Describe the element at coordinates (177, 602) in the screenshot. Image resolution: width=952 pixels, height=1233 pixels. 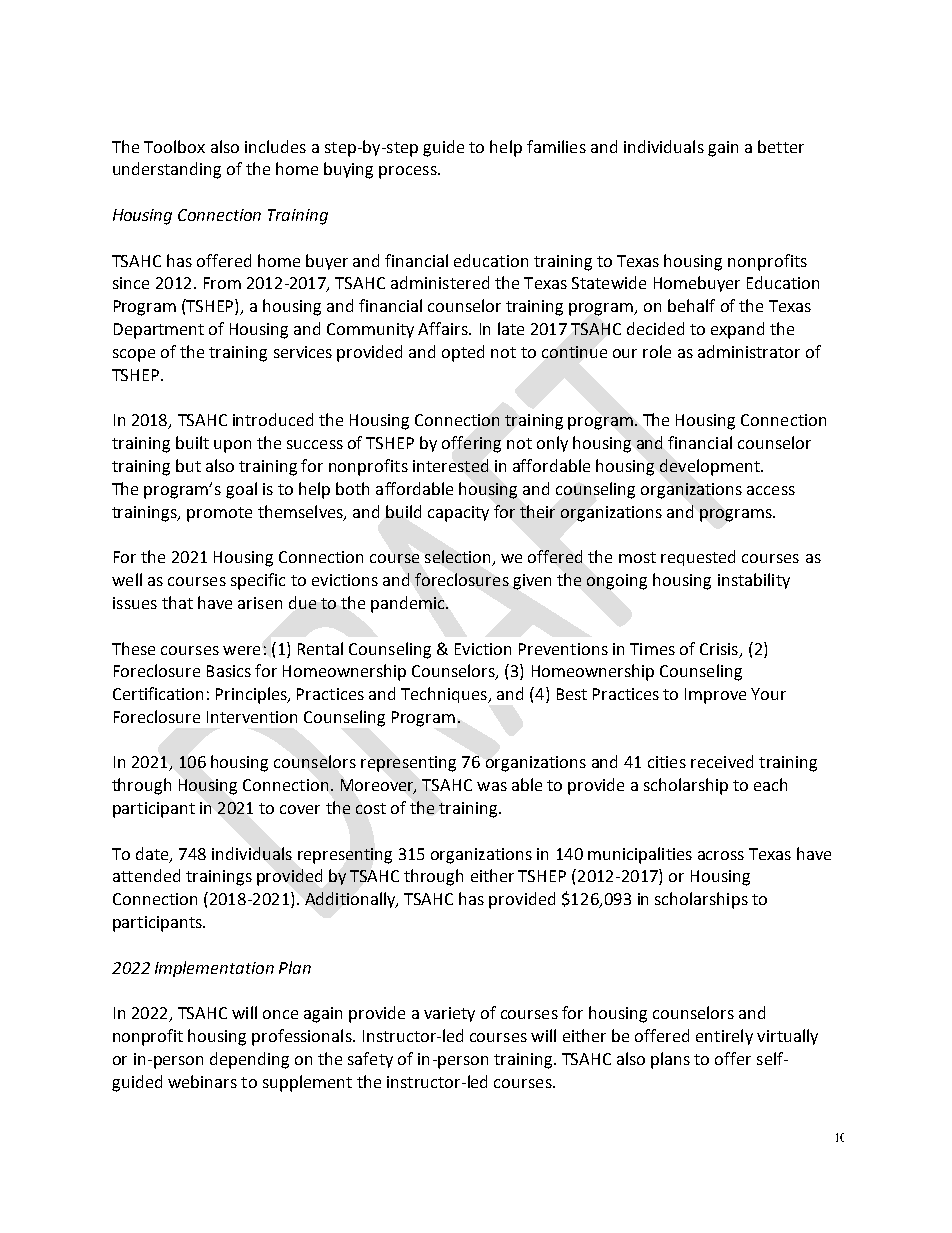
I see `that` at that location.
